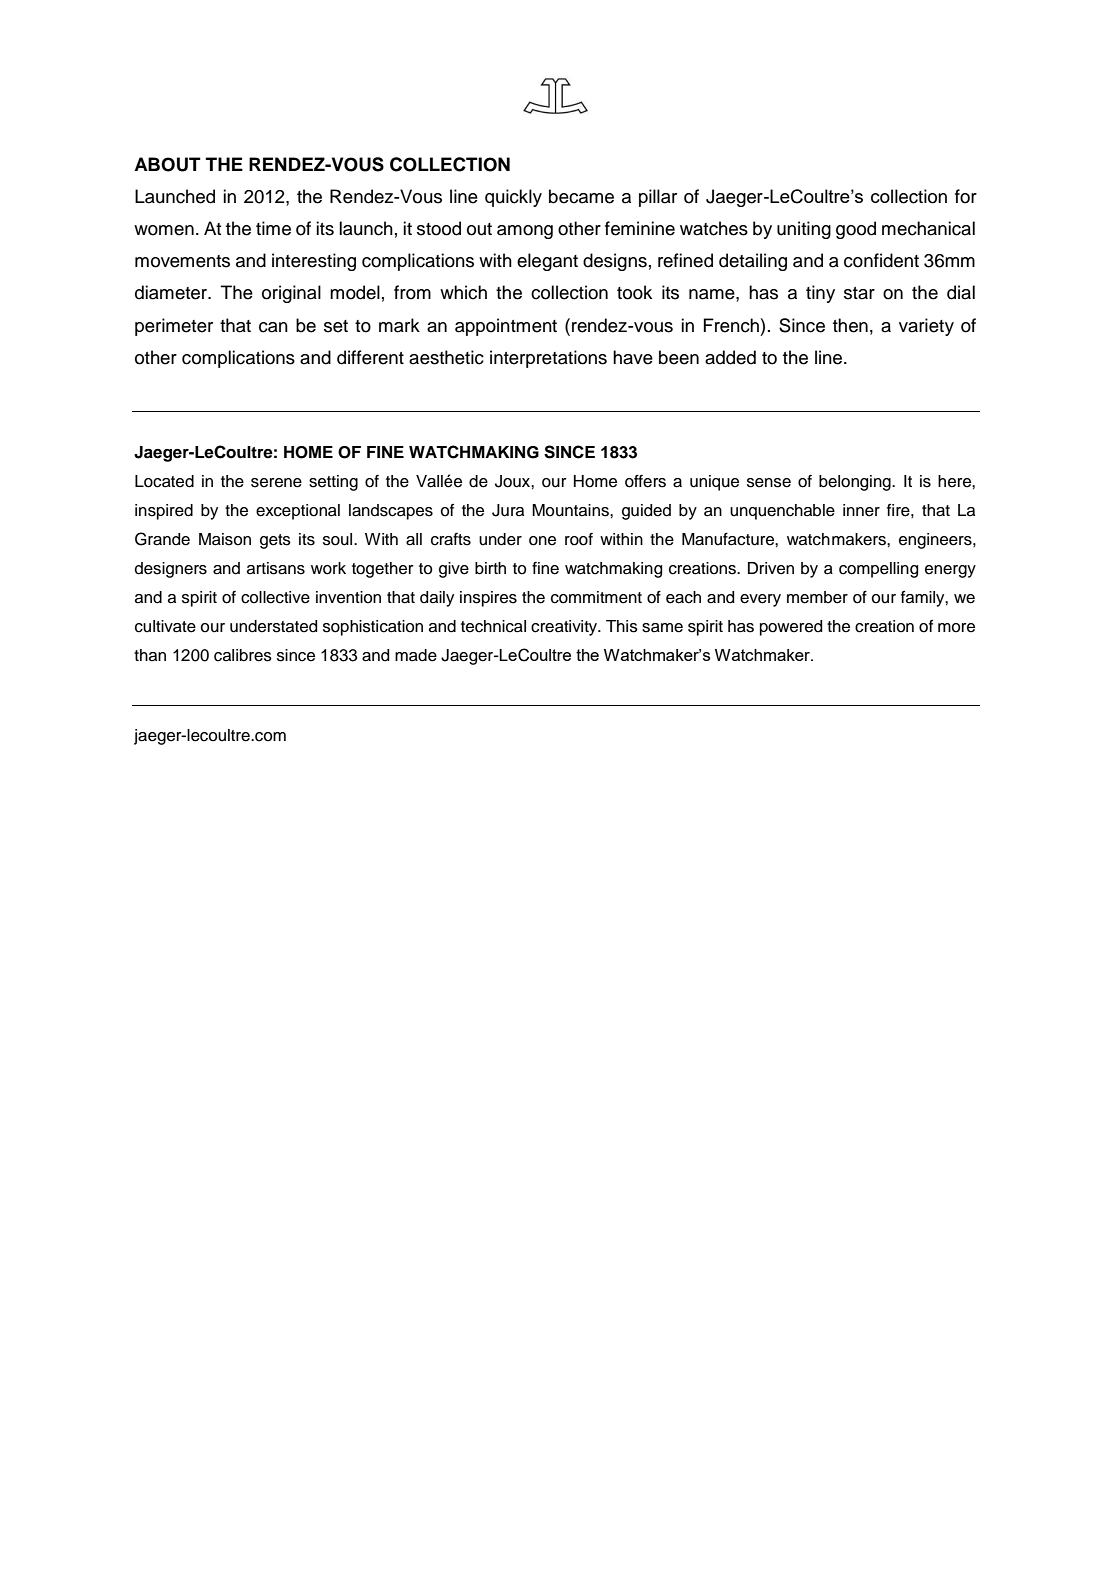 Image resolution: width=1111 pixels, height=1572 pixels. What do you see at coordinates (856, 483) in the screenshot?
I see `belonging` at bounding box center [856, 483].
